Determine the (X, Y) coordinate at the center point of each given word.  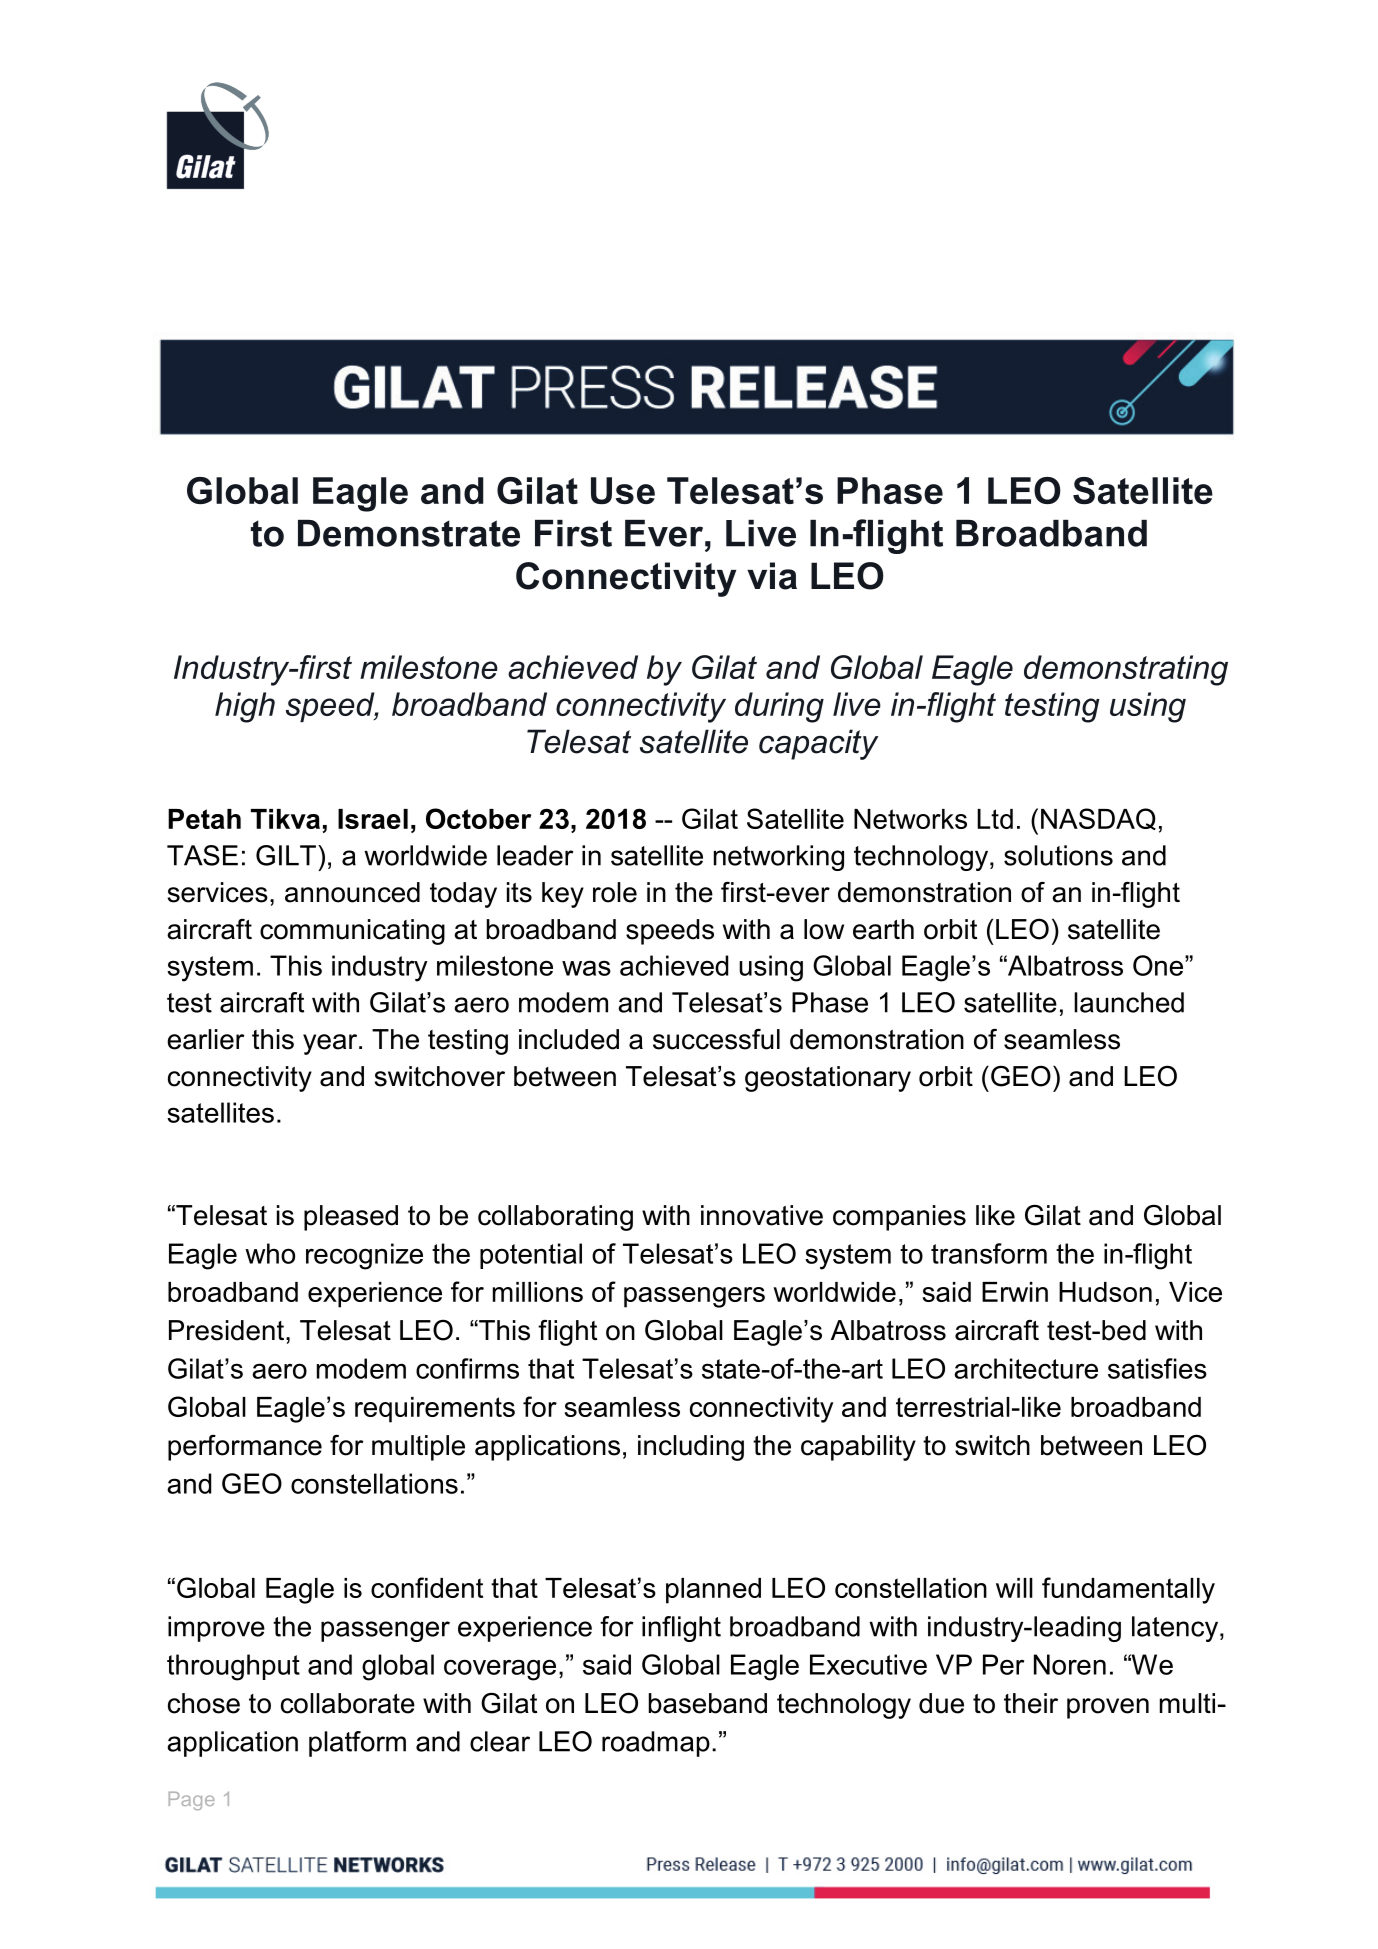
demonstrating (1126, 670)
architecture (1026, 1368)
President (226, 1330)
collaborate (348, 1703)
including (691, 1448)
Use (623, 490)
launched (1129, 1002)
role (615, 892)
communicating (352, 932)
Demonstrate (409, 533)
